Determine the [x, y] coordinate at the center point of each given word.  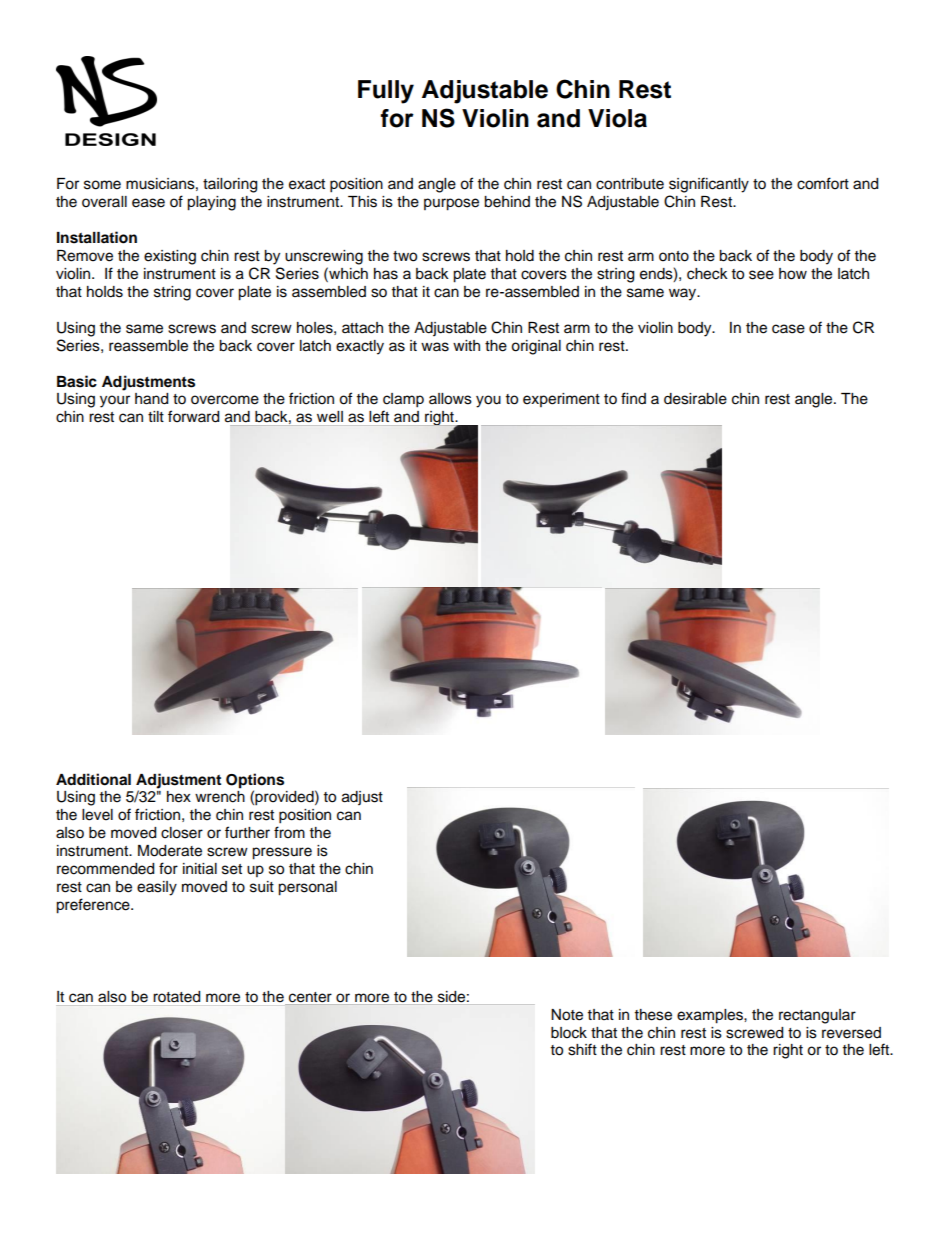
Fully [386, 92]
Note [567, 1015]
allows [450, 399]
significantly [709, 185]
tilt [156, 416]
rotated [176, 997]
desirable [695, 399]
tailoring [230, 185]
